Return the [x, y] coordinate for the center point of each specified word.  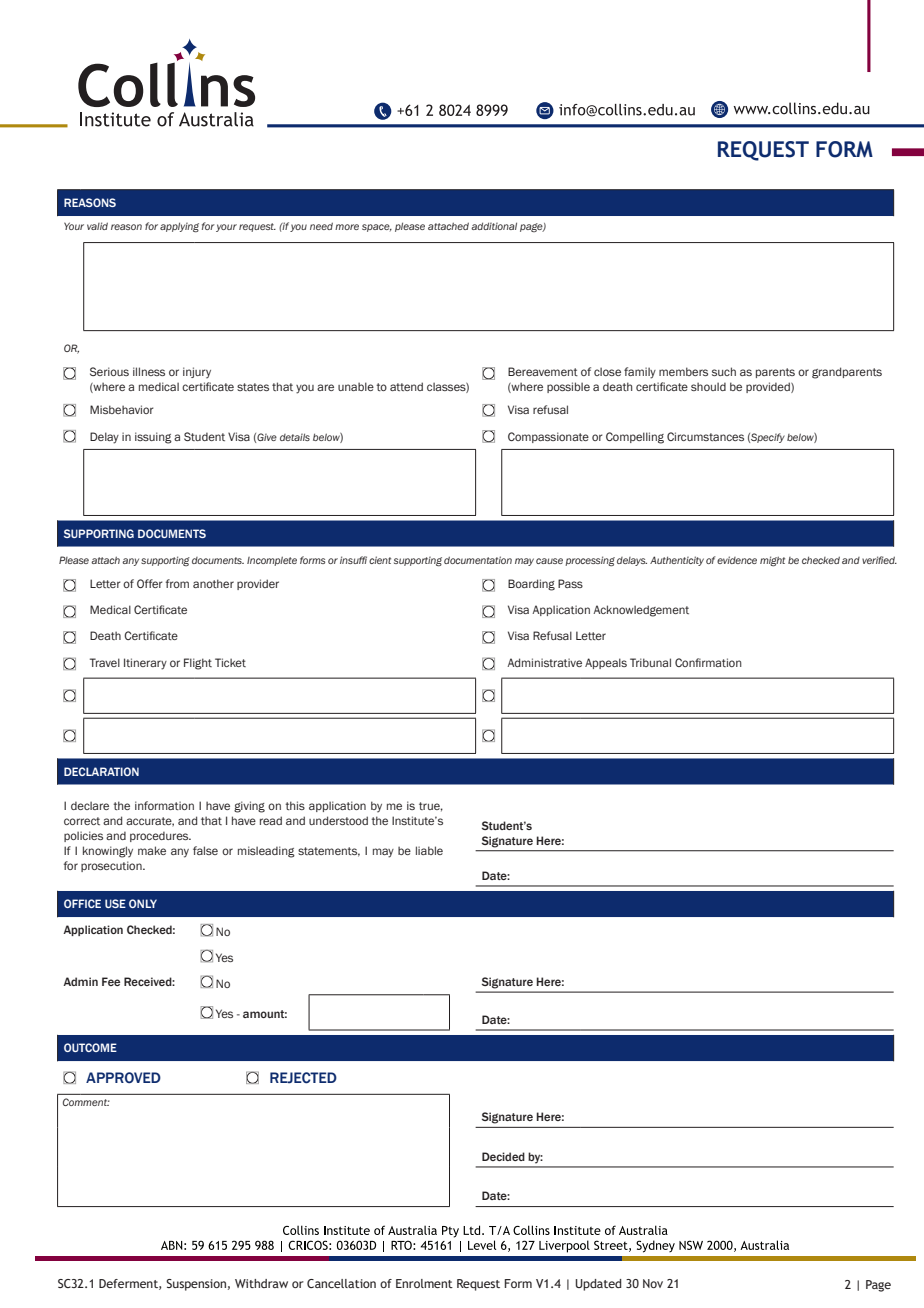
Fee [111, 981]
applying [179, 227]
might [772, 561]
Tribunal [650, 662]
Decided [503, 1156]
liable [429, 850]
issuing [153, 438]
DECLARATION [101, 771]
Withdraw [261, 1283]
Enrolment [424, 1283]
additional [494, 226]
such [724, 371]
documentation [478, 560]
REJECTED [303, 1078]
